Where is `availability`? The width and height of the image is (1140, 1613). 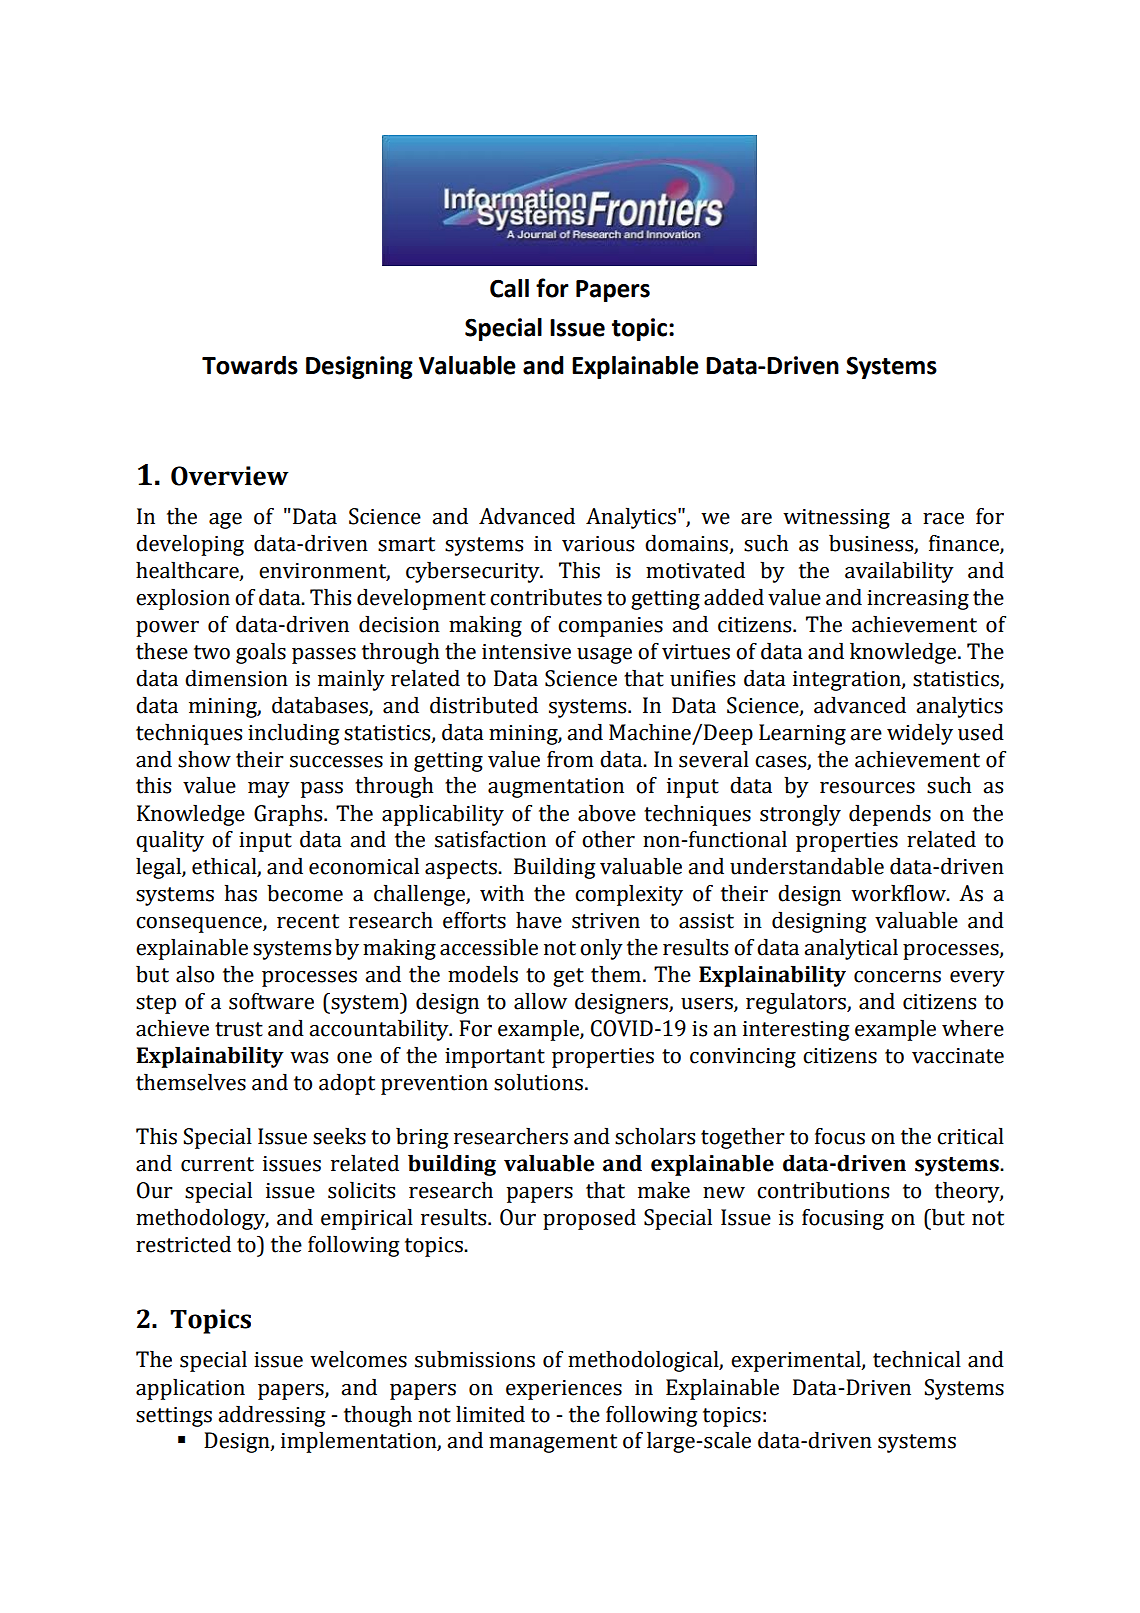
availability is located at coordinates (899, 572).
